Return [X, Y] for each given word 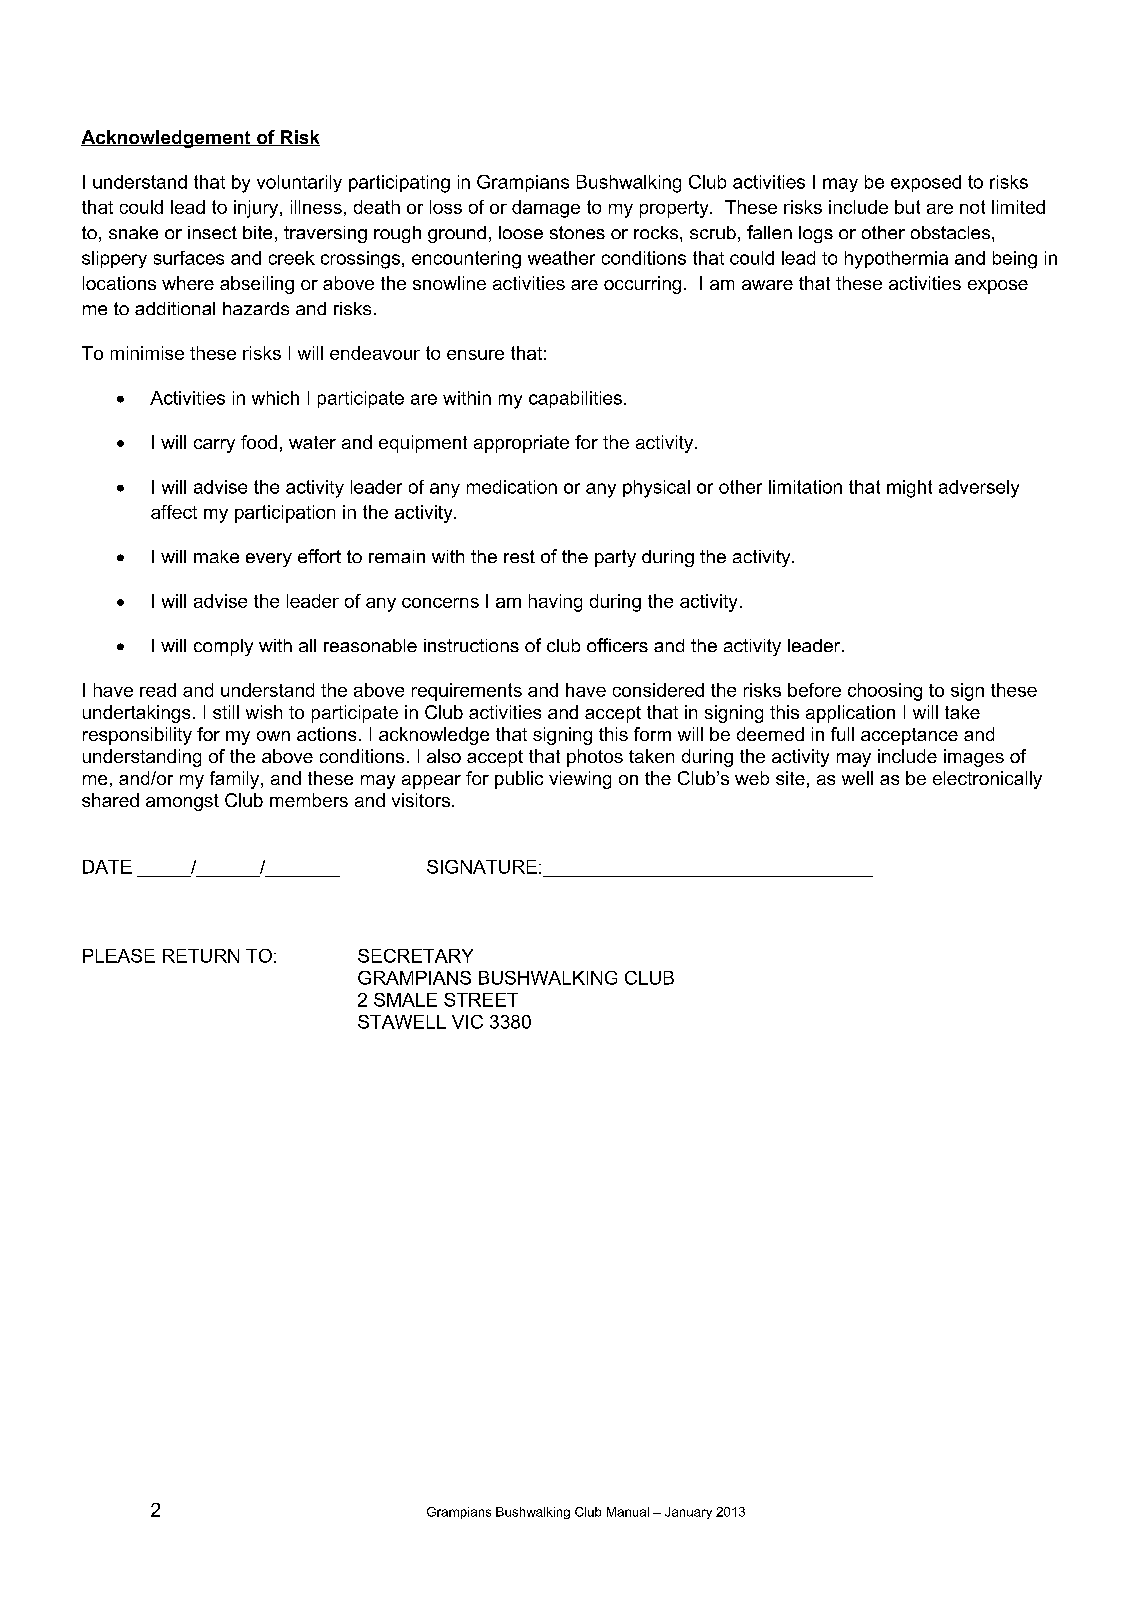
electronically [987, 780]
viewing [580, 780]
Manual [628, 1512]
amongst [182, 802]
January [688, 1513]
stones [577, 232]
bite [257, 232]
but [907, 207]
